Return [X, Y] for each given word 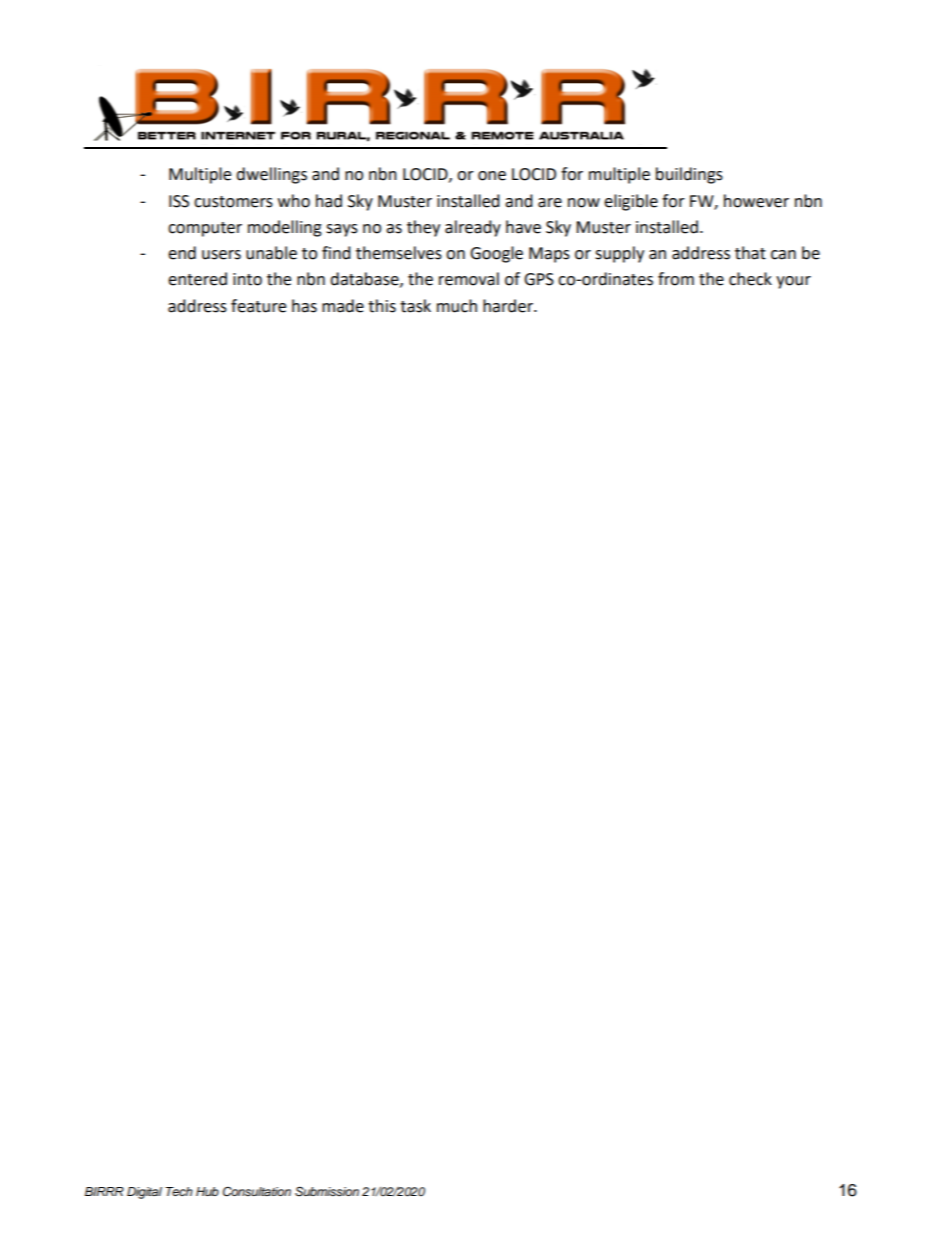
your [793, 282]
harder [509, 306]
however [756, 201]
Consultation [257, 1192]
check [750, 279]
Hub [207, 1191]
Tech [179, 1191]
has [304, 306]
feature [258, 306]
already [473, 228]
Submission [327, 1192]
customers [233, 202]
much [457, 306]
